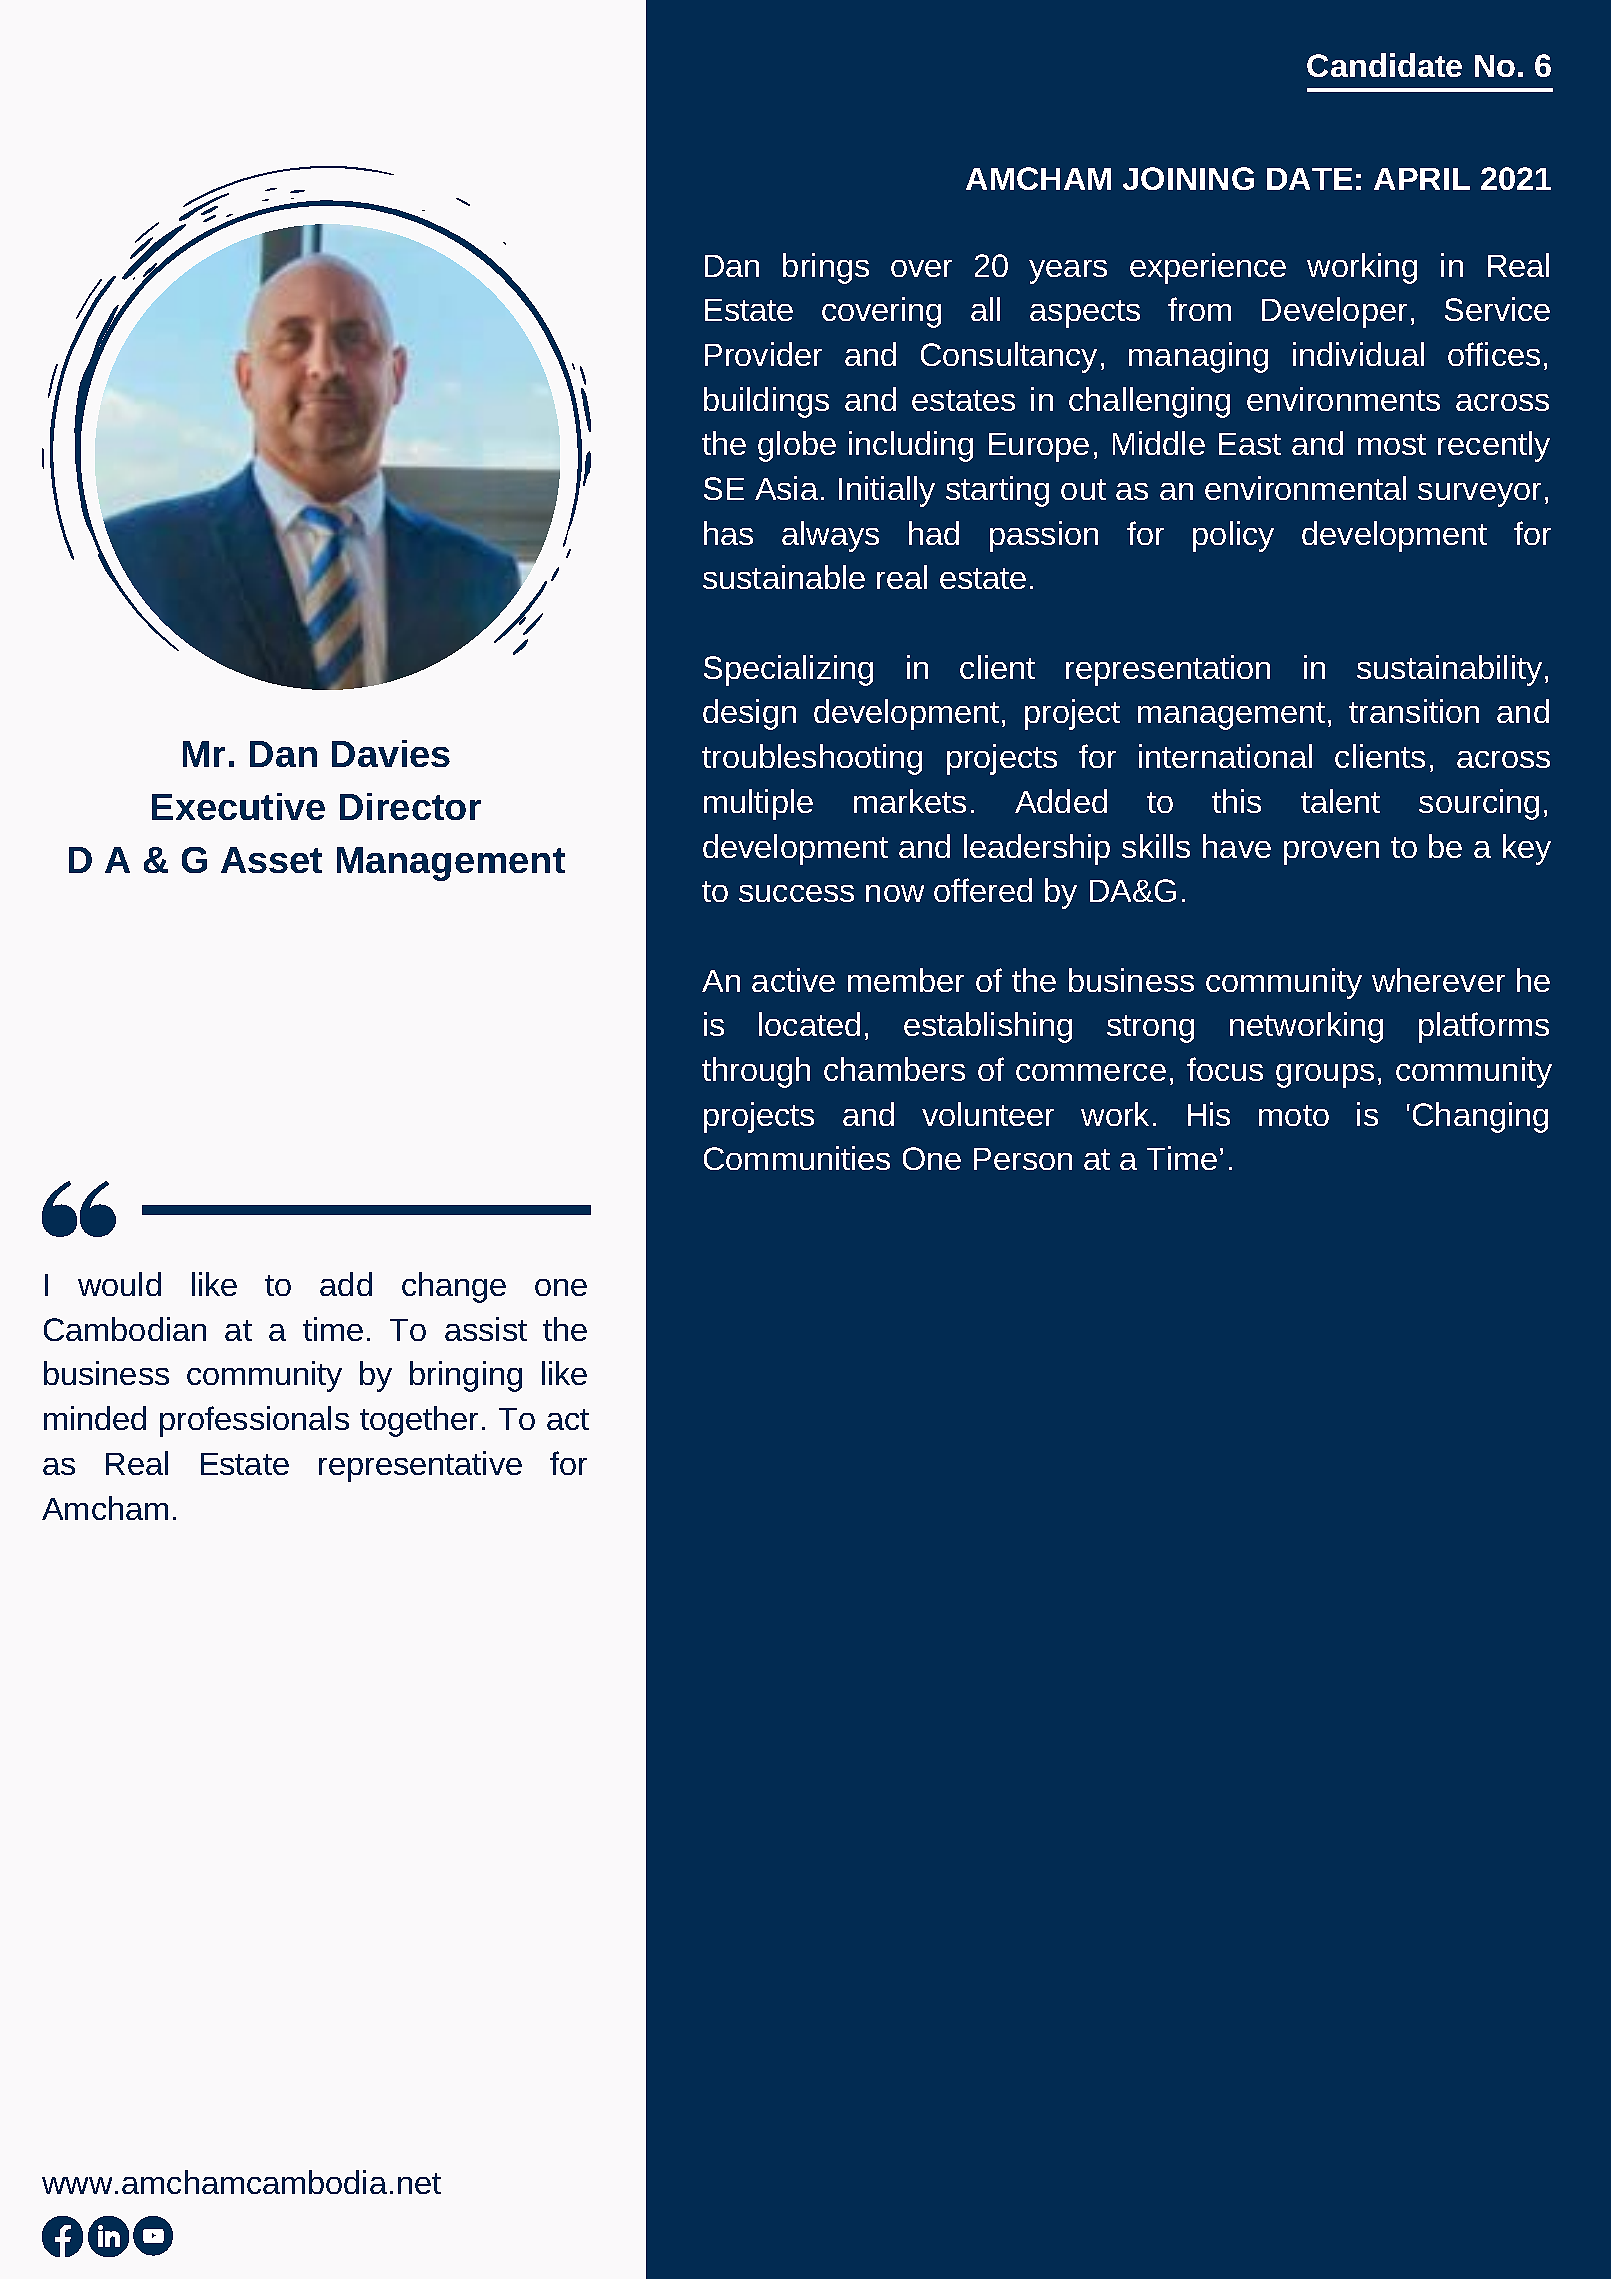 The width and height of the document is (1611, 2279). Describe the element at coordinates (784, 577) in the document. I see `sustainable` at that location.
